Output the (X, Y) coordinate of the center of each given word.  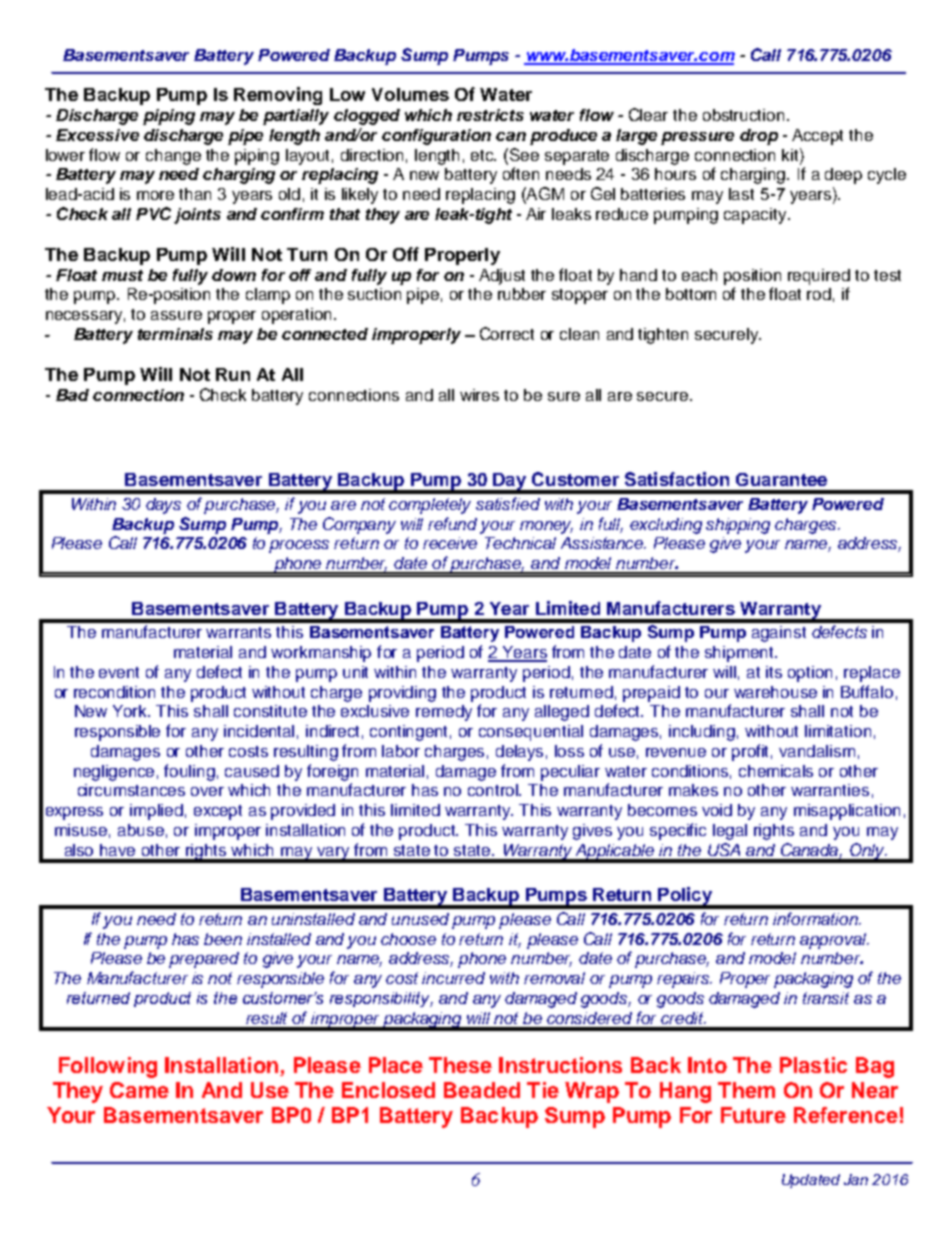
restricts (490, 115)
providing (402, 694)
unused (420, 919)
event (119, 672)
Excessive (97, 135)
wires (479, 395)
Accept (817, 137)
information (816, 918)
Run (233, 374)
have (117, 850)
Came (139, 1090)
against (779, 634)
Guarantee (781, 479)
